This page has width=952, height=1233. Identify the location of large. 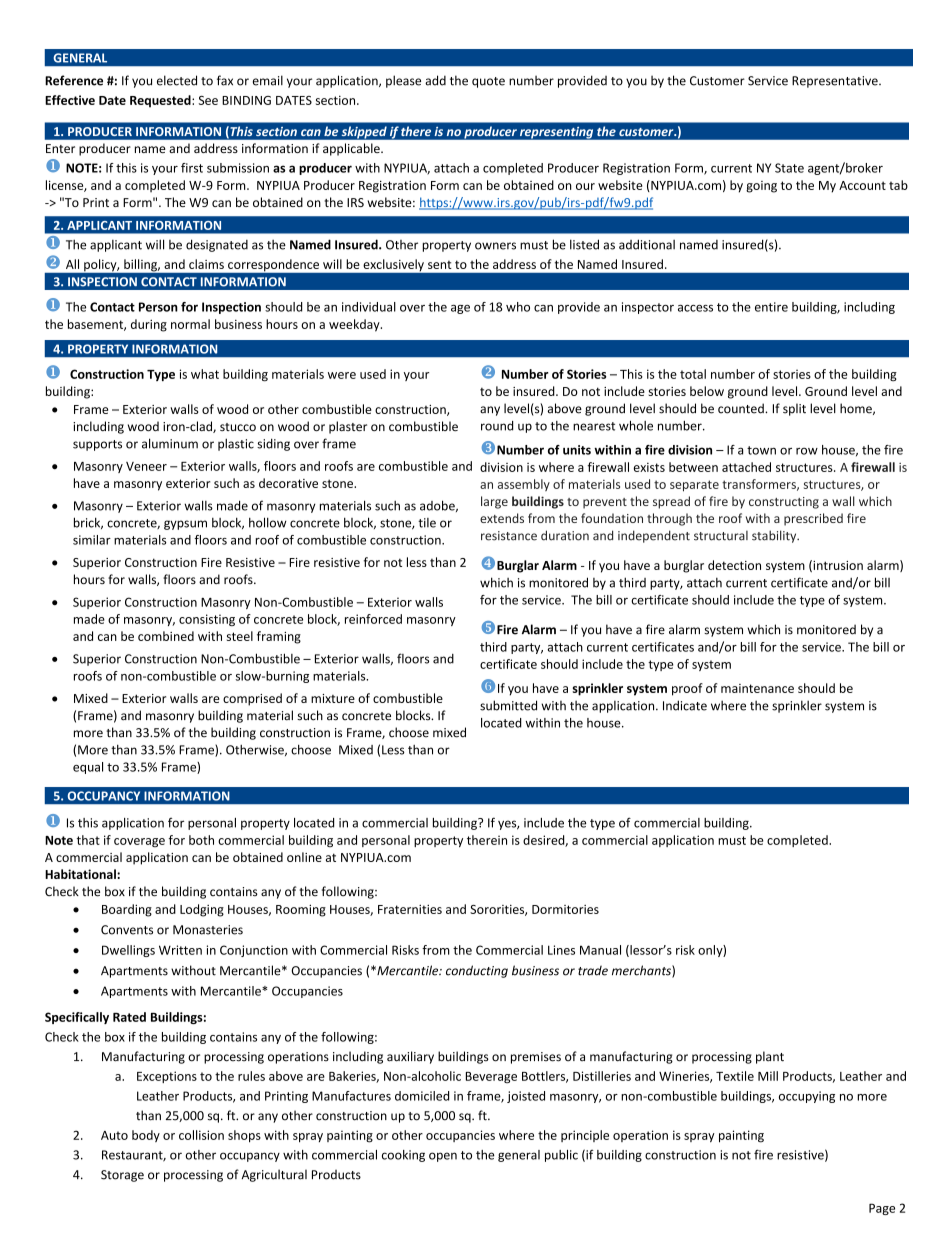
(494, 502).
